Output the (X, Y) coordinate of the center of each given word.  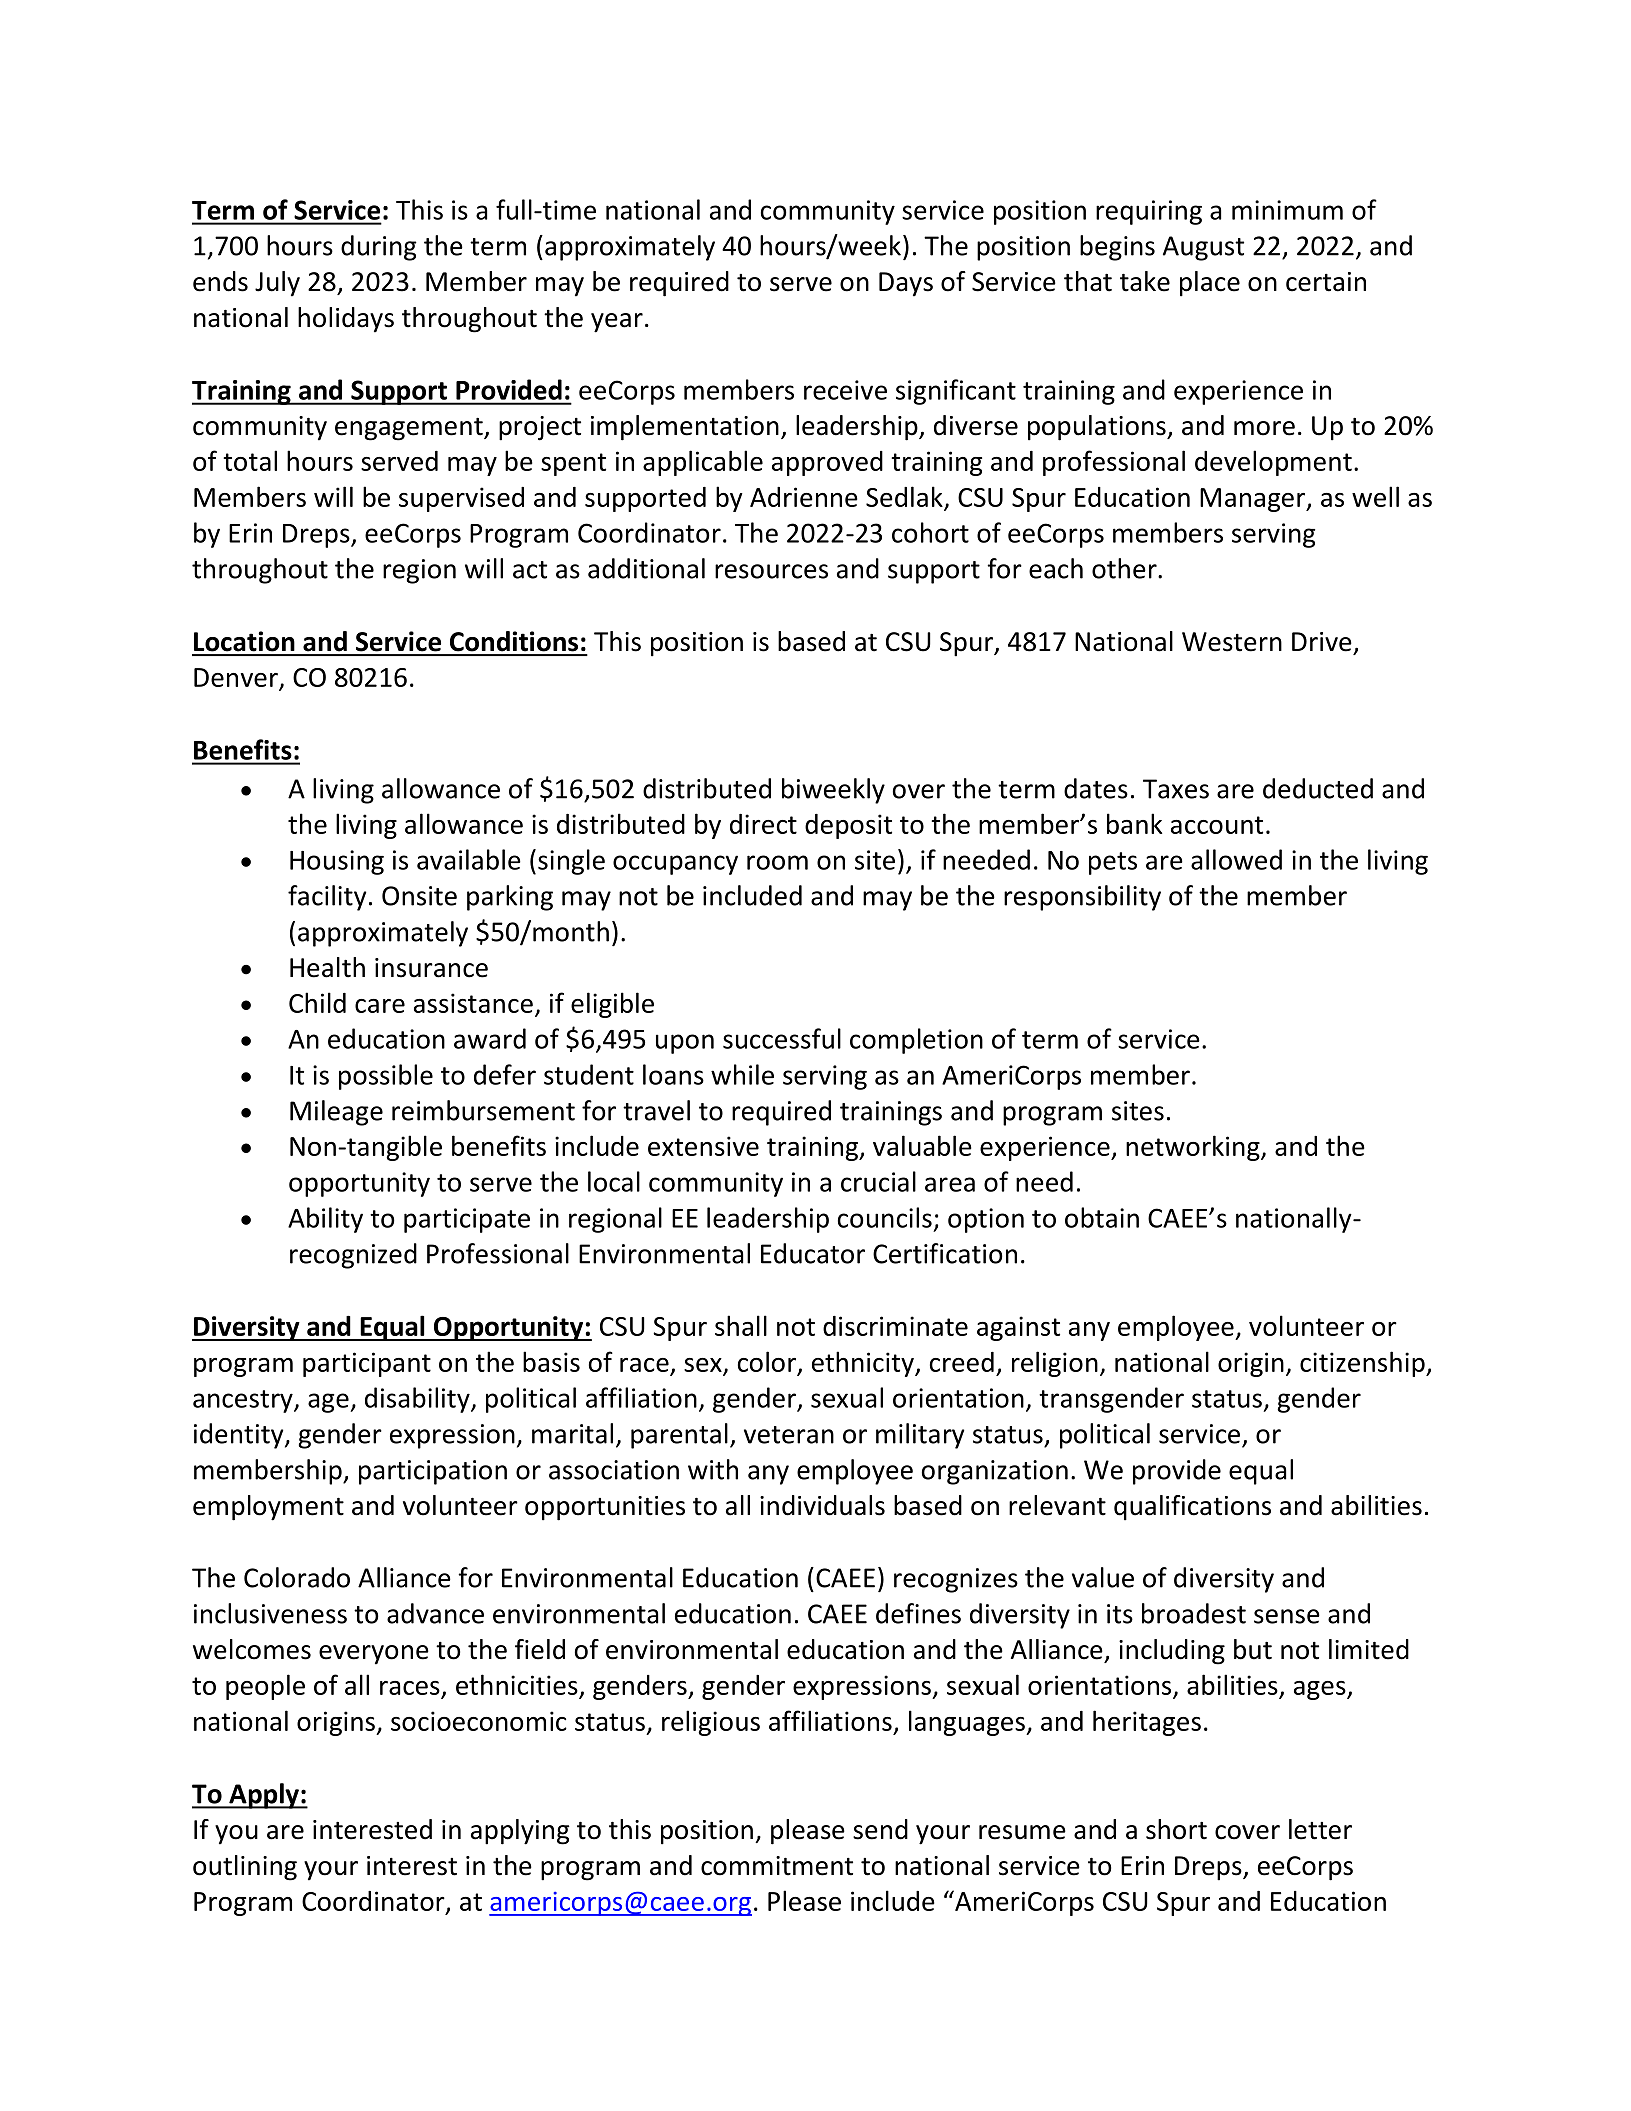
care (380, 1006)
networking (1194, 1148)
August (1203, 248)
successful (782, 1038)
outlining (245, 1868)
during (379, 248)
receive (845, 390)
